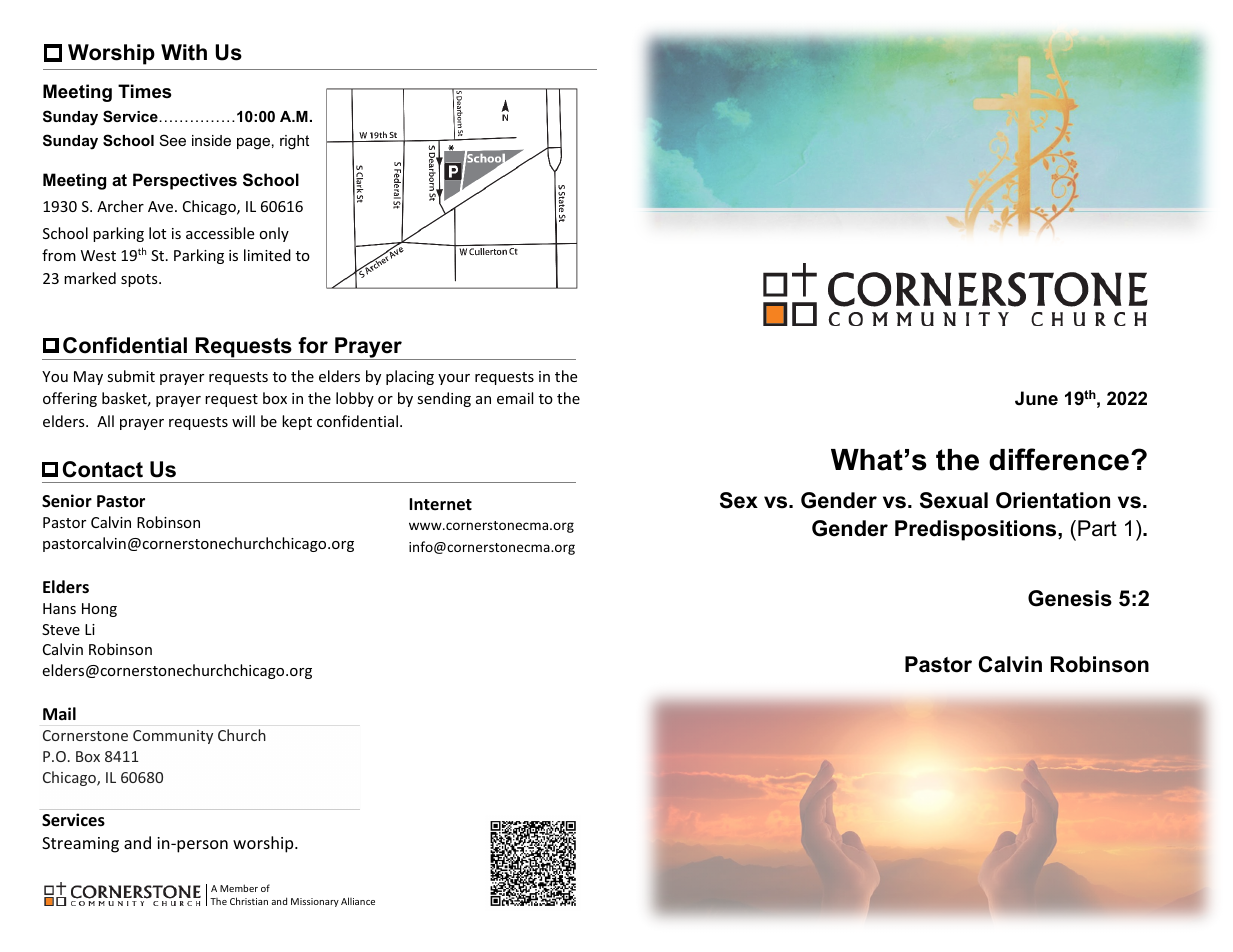 The width and height of the screenshot is (1233, 952). Describe the element at coordinates (358, 901) in the screenshot. I see `Alliance` at that location.
